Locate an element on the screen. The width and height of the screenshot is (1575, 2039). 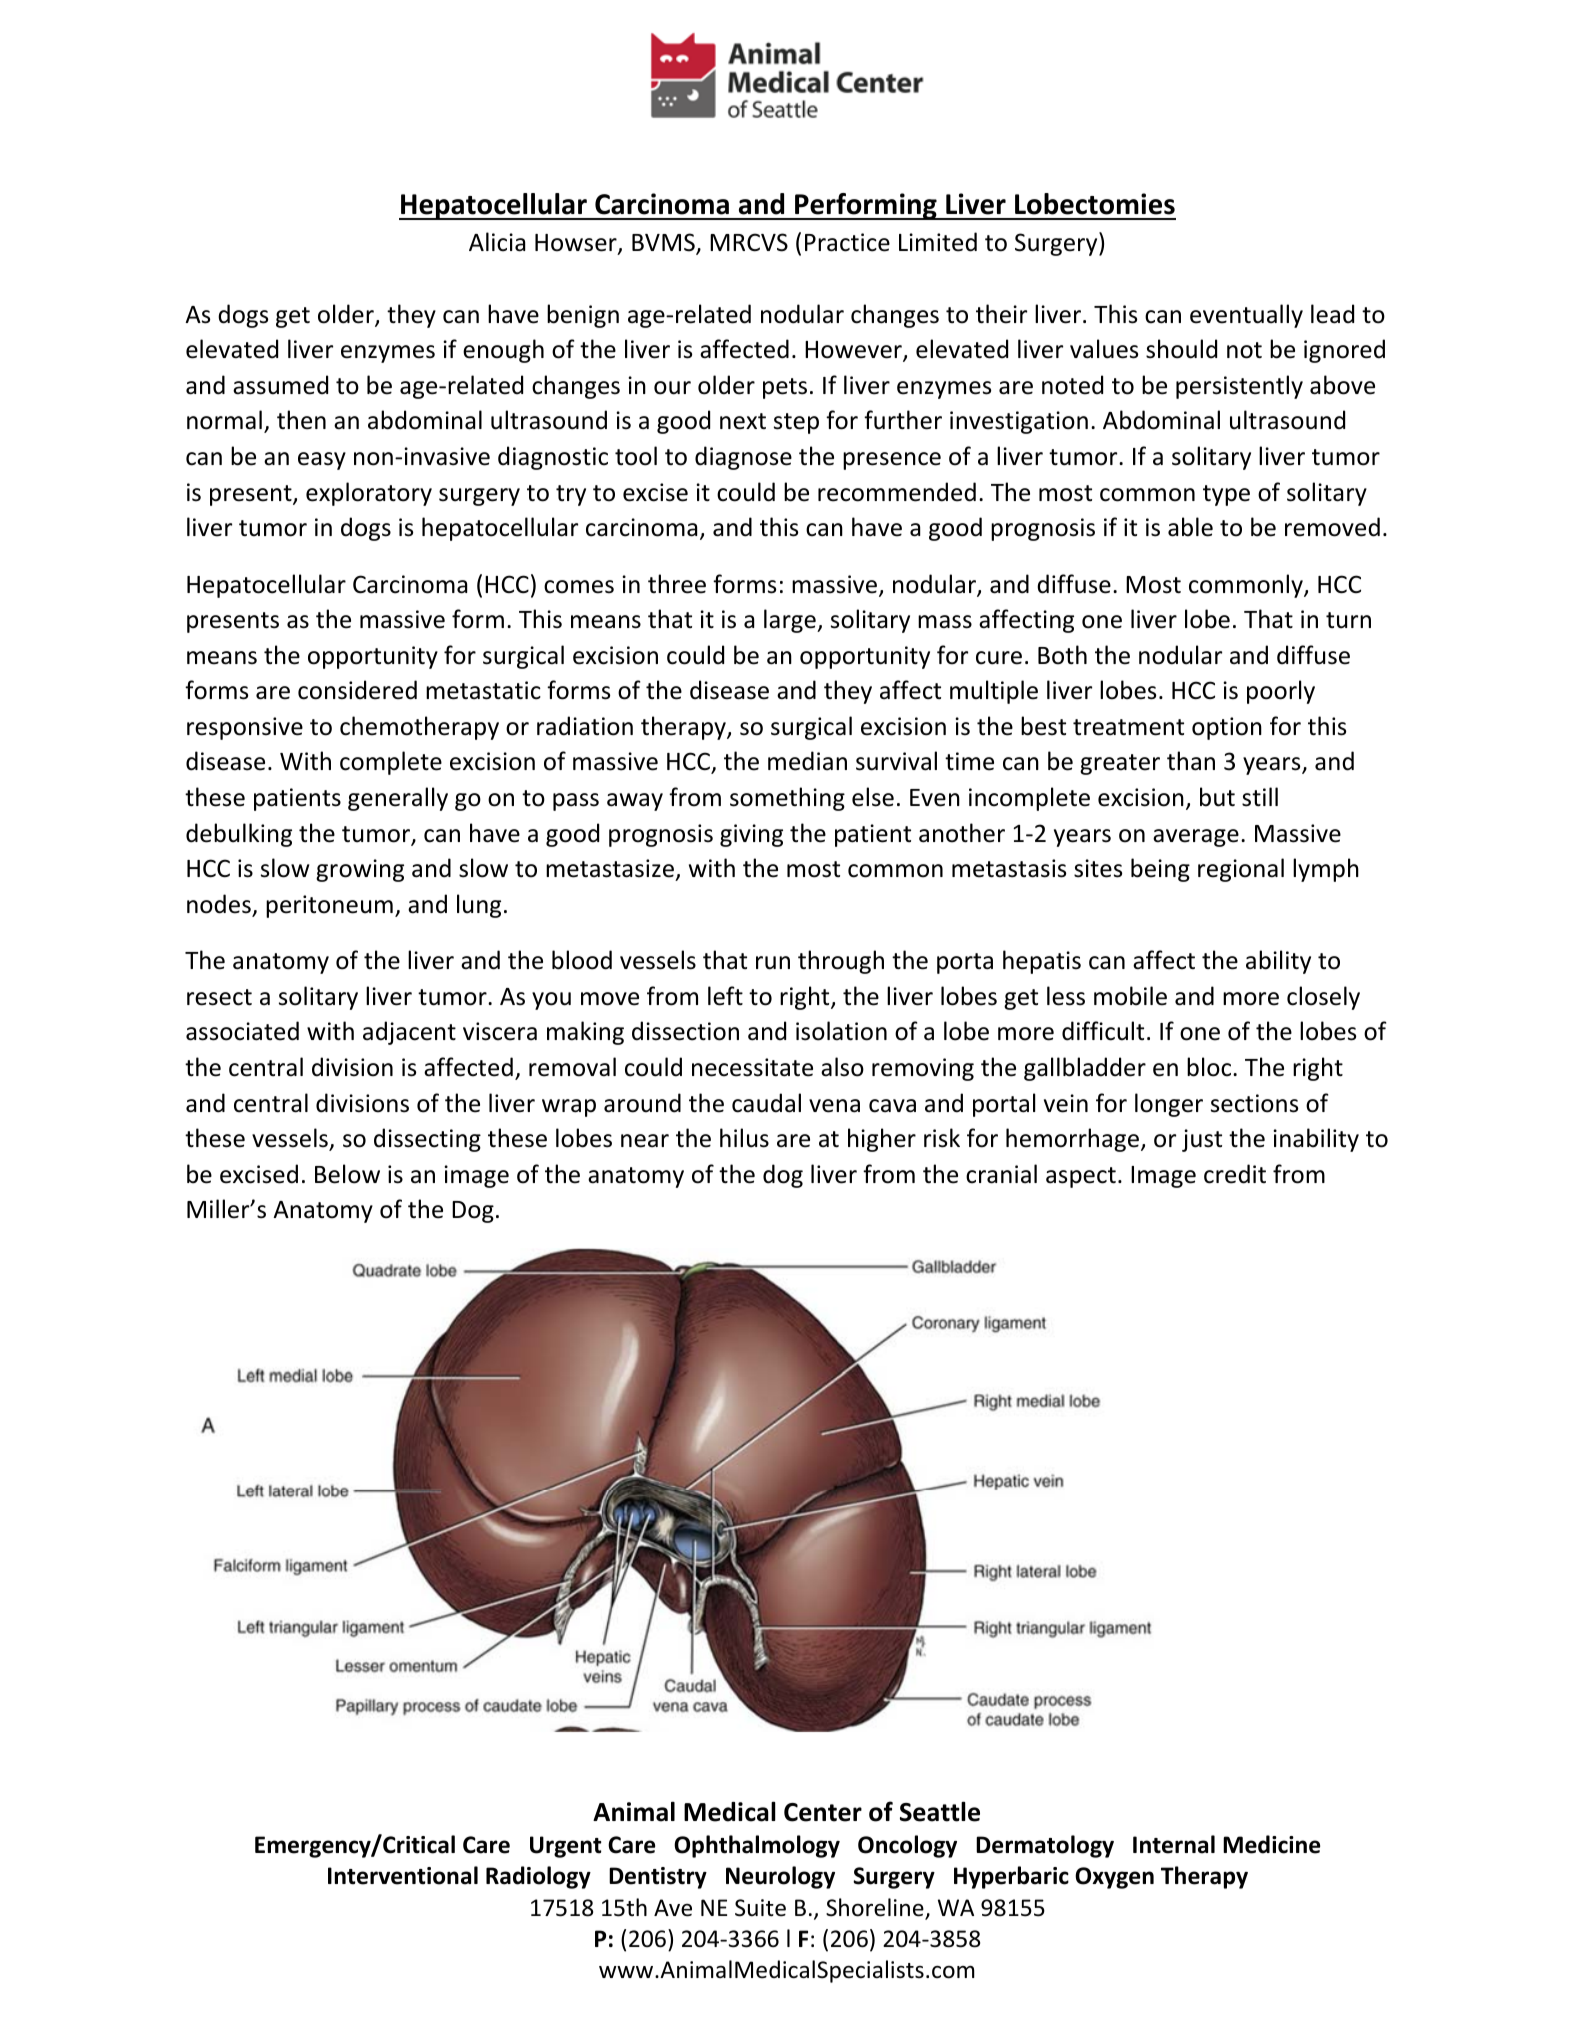
bloc is located at coordinates (1210, 1067).
